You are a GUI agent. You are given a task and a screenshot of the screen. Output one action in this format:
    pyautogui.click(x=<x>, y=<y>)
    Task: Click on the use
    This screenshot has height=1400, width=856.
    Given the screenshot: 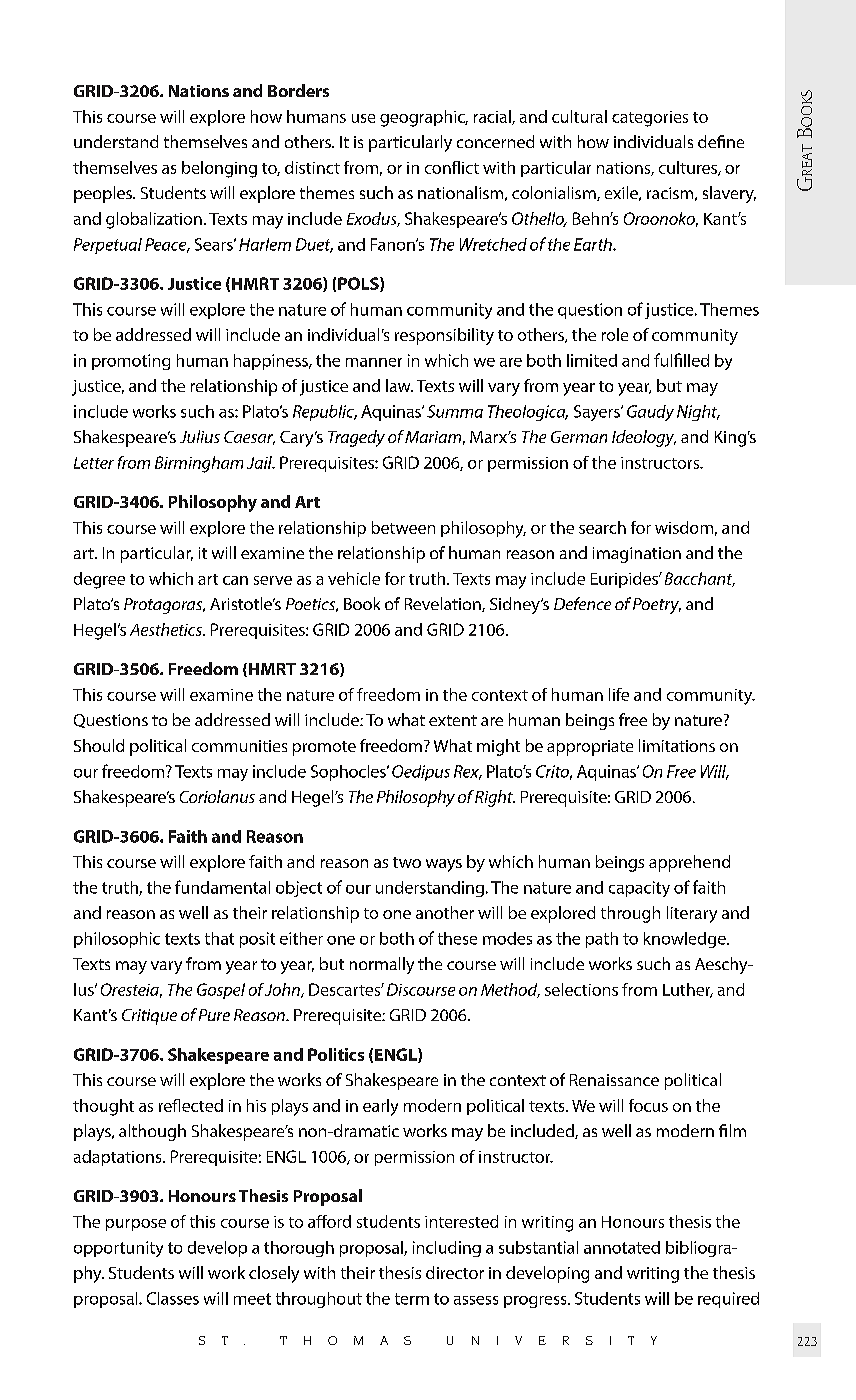 What is the action you would take?
    pyautogui.click(x=363, y=118)
